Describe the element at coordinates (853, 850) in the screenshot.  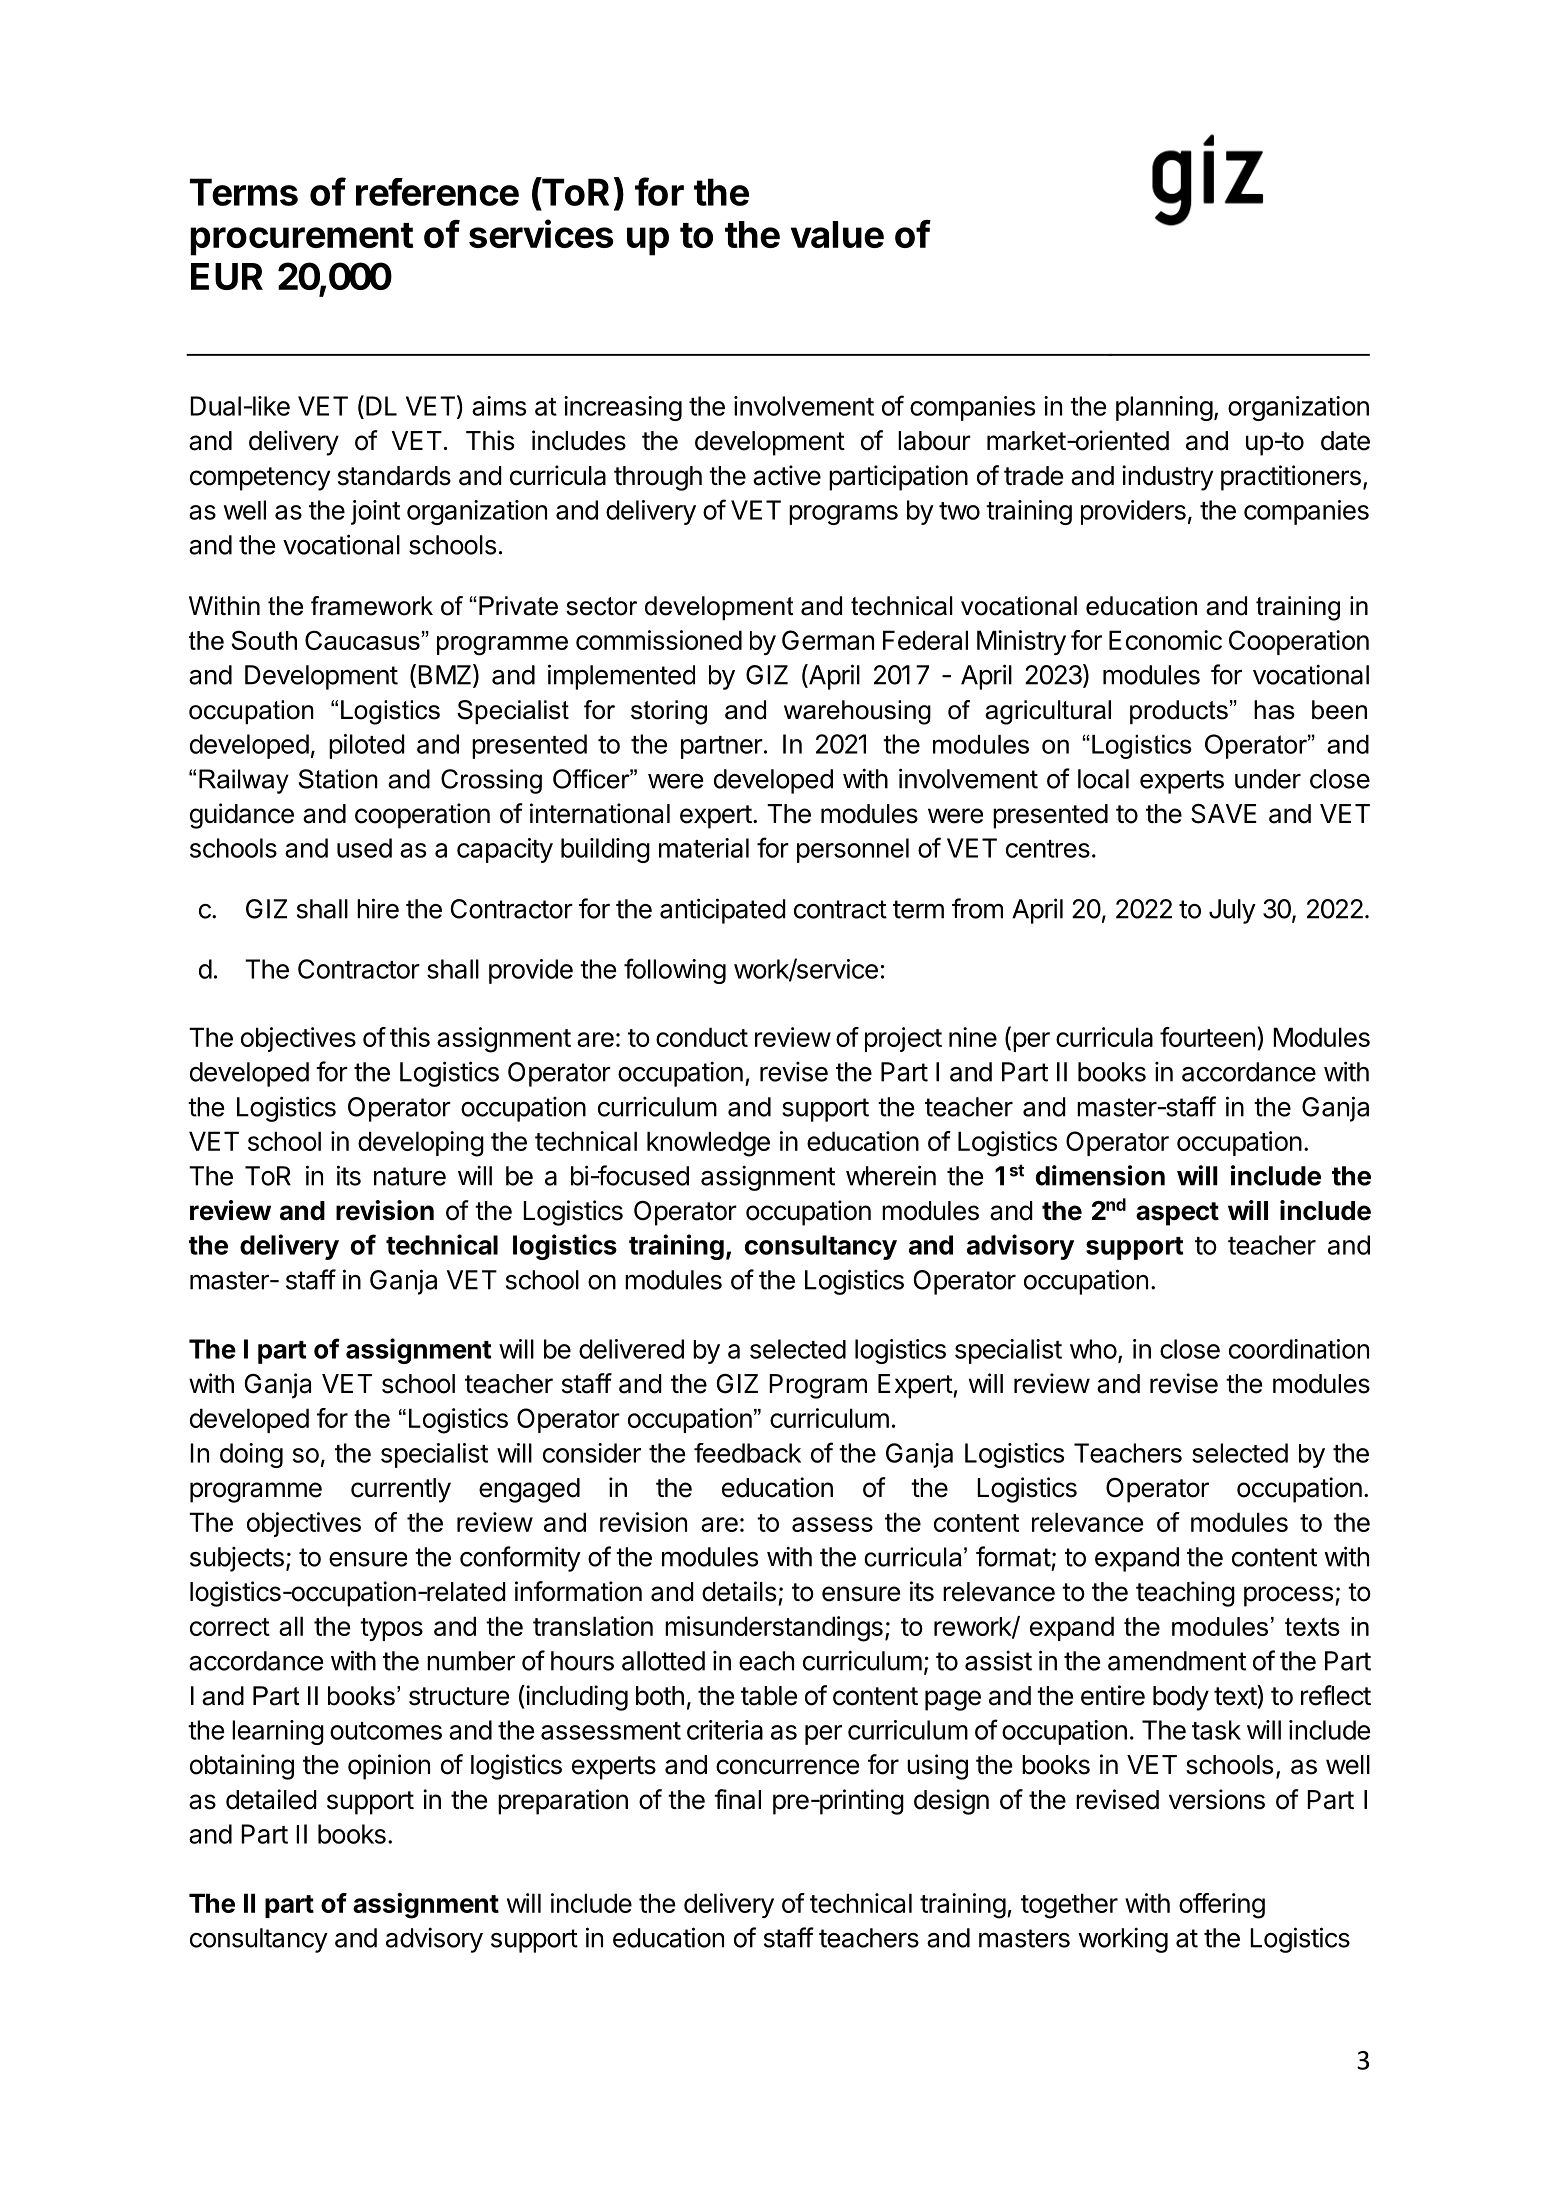
I see `personnel` at that location.
